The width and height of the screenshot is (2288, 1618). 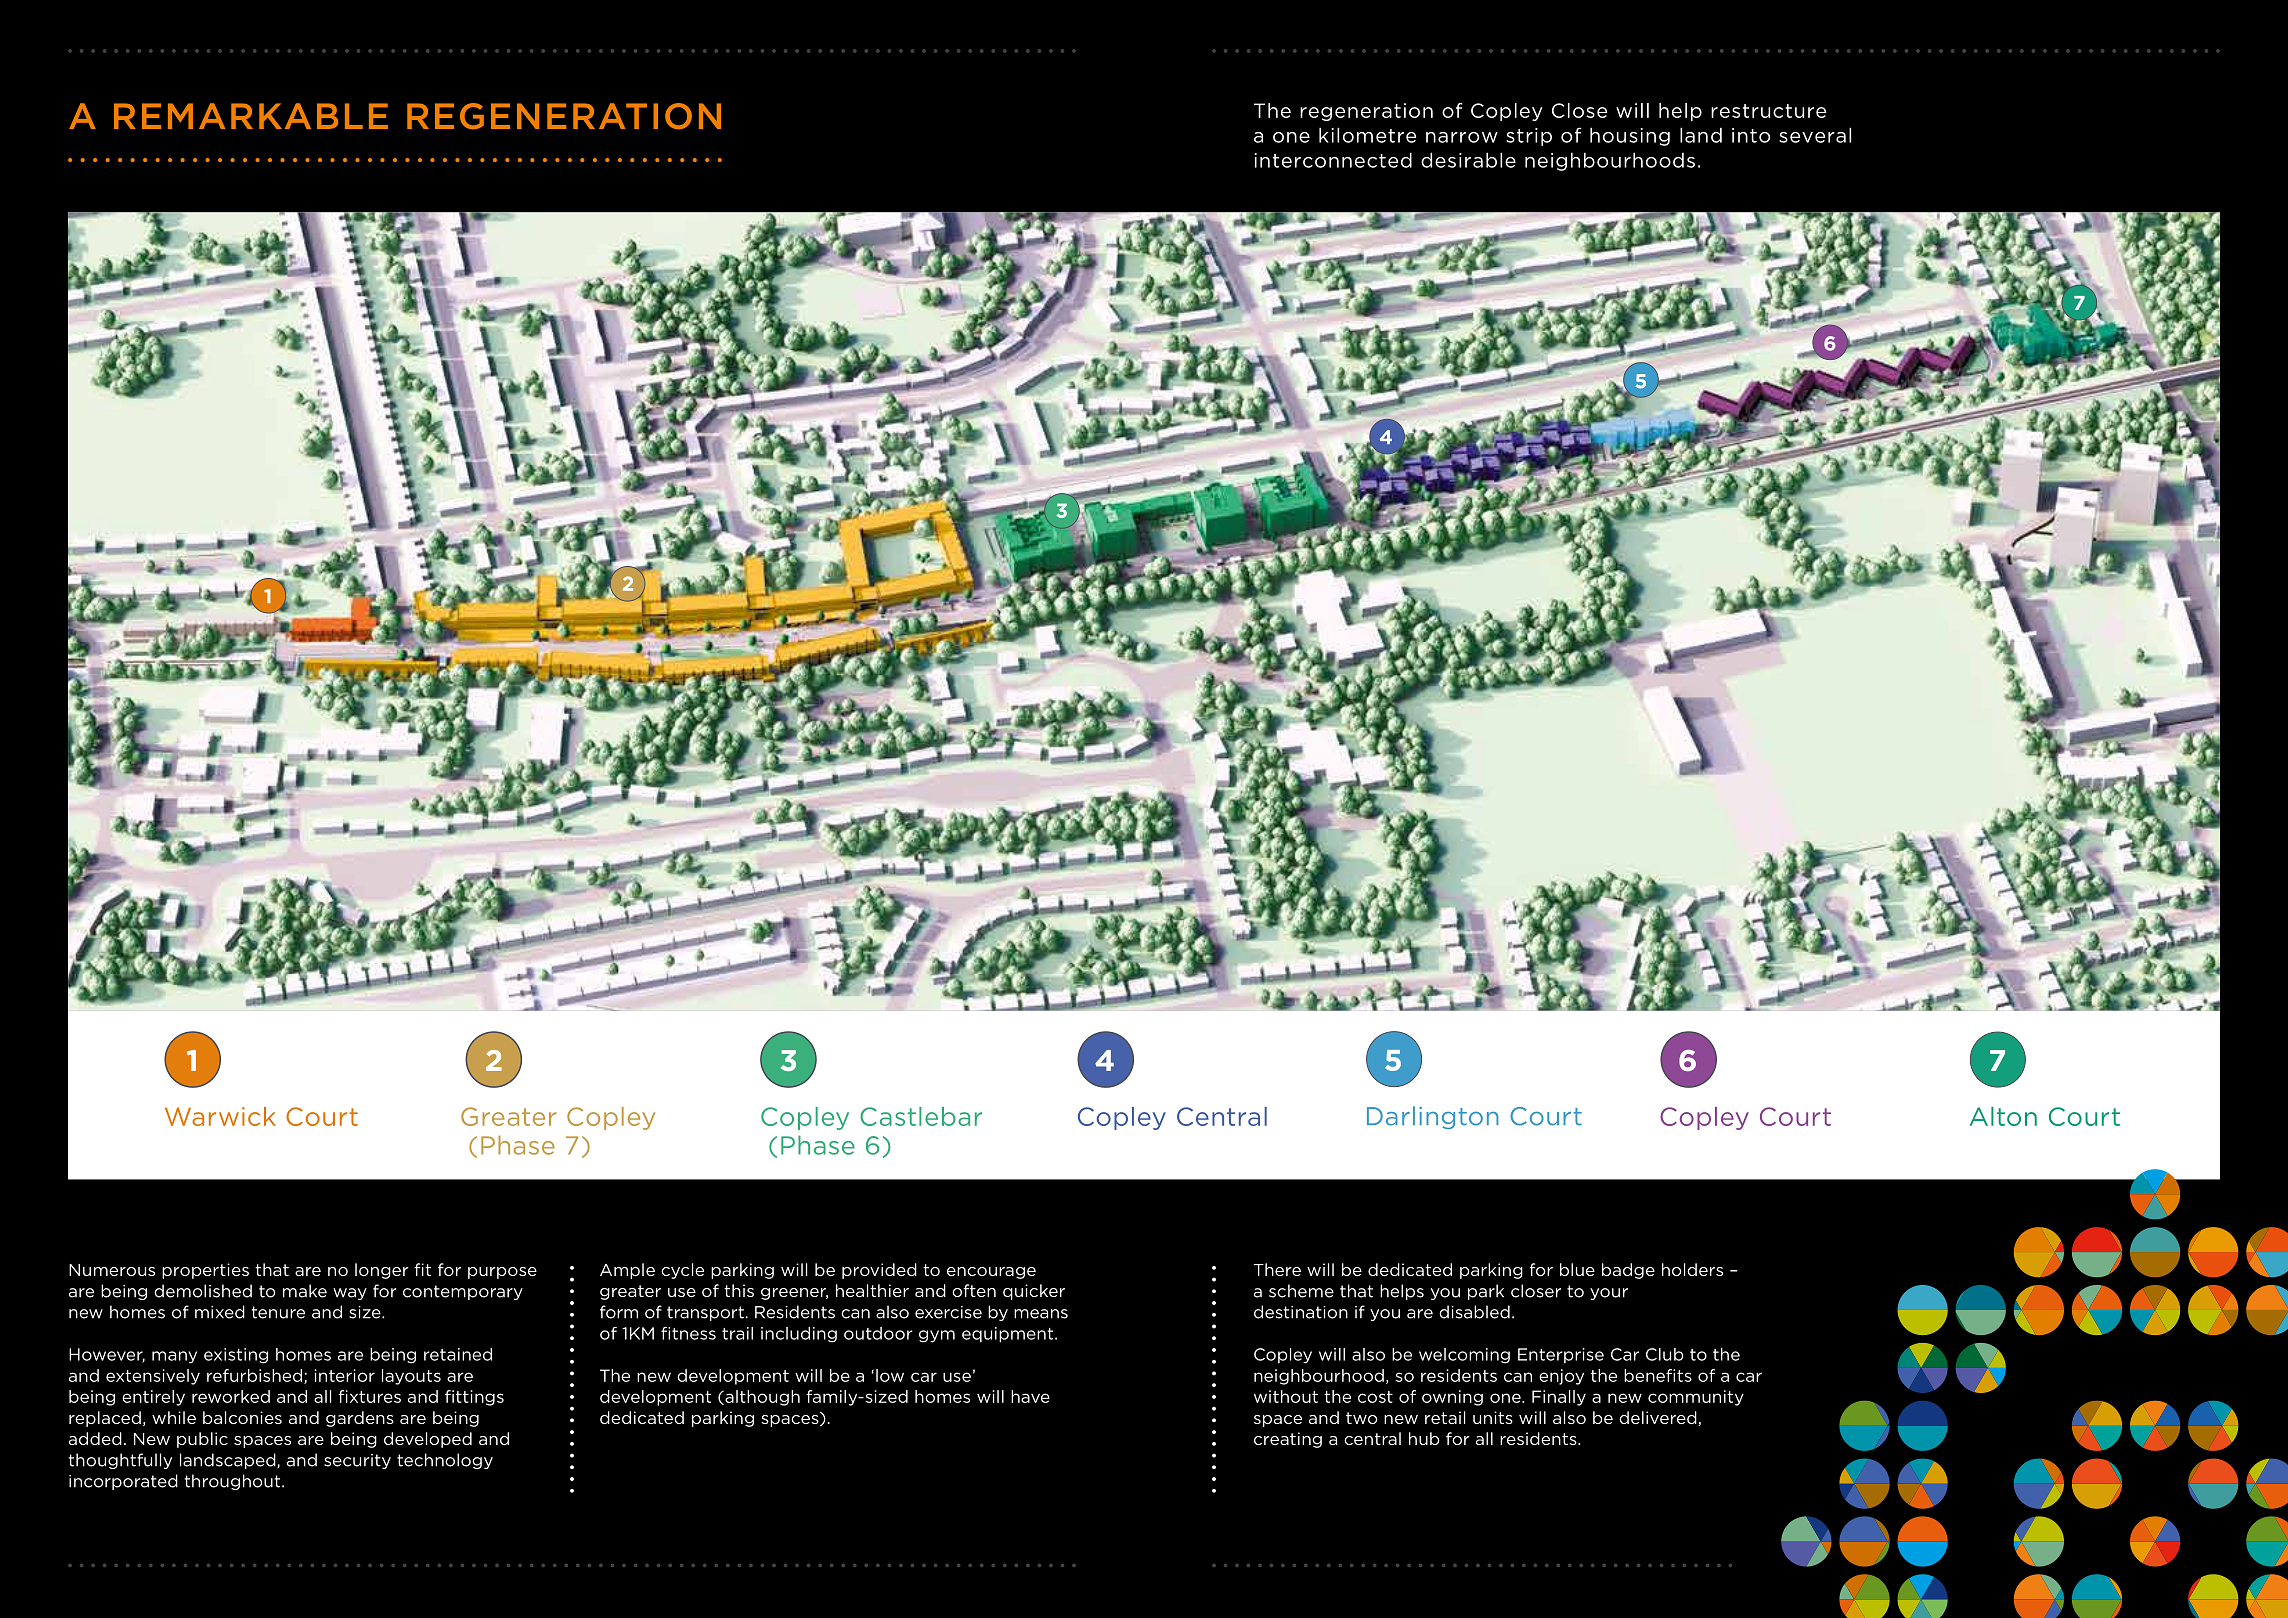 I want to click on Alton, so click(x=2003, y=1116).
